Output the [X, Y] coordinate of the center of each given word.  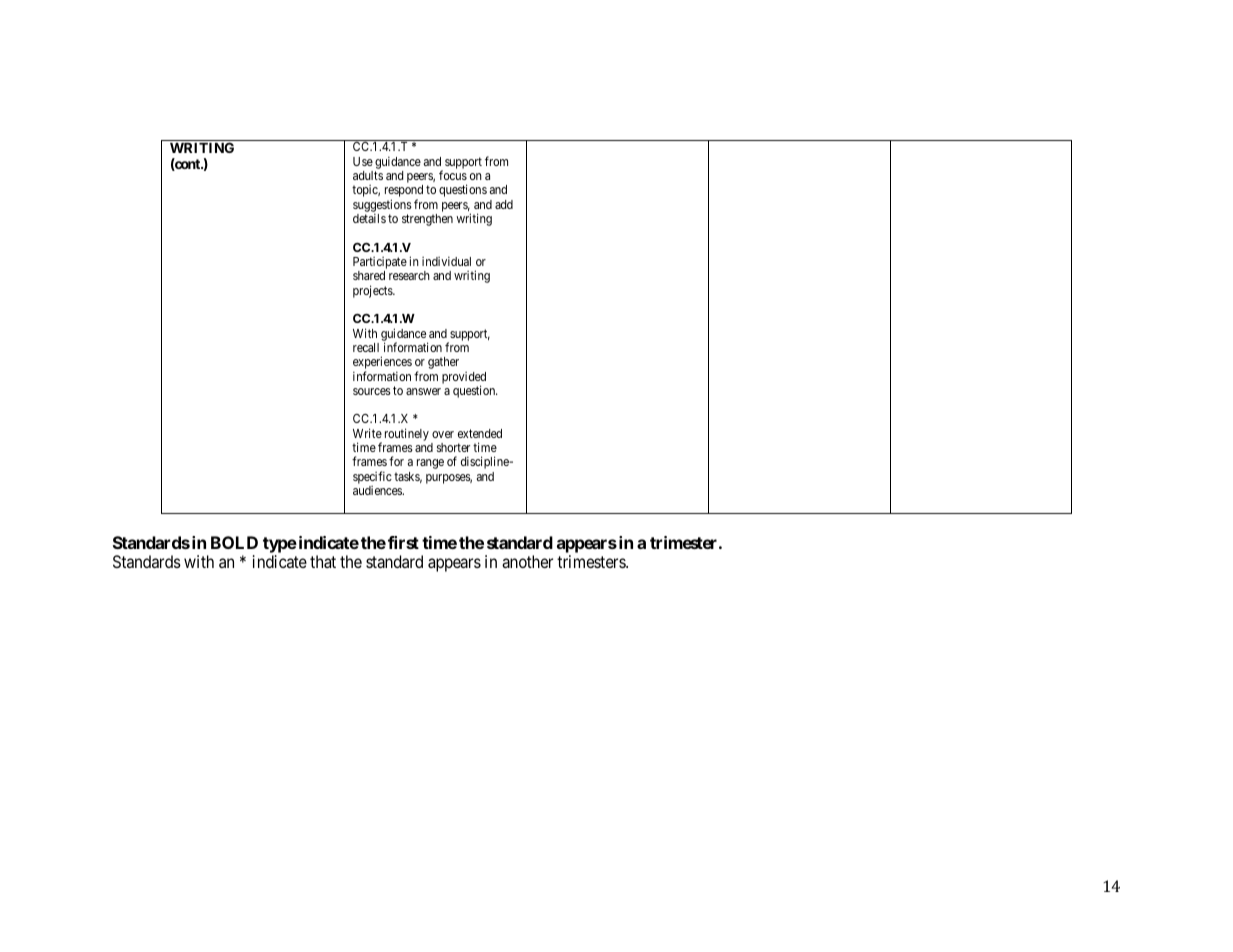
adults [368, 175]
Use [363, 161]
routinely [407, 434]
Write [367, 433]
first [403, 542]
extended [480, 433]
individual [446, 261]
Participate [380, 264]
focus [453, 175]
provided [464, 379]
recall [366, 347]
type [280, 546]
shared [369, 275]
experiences [382, 364]
